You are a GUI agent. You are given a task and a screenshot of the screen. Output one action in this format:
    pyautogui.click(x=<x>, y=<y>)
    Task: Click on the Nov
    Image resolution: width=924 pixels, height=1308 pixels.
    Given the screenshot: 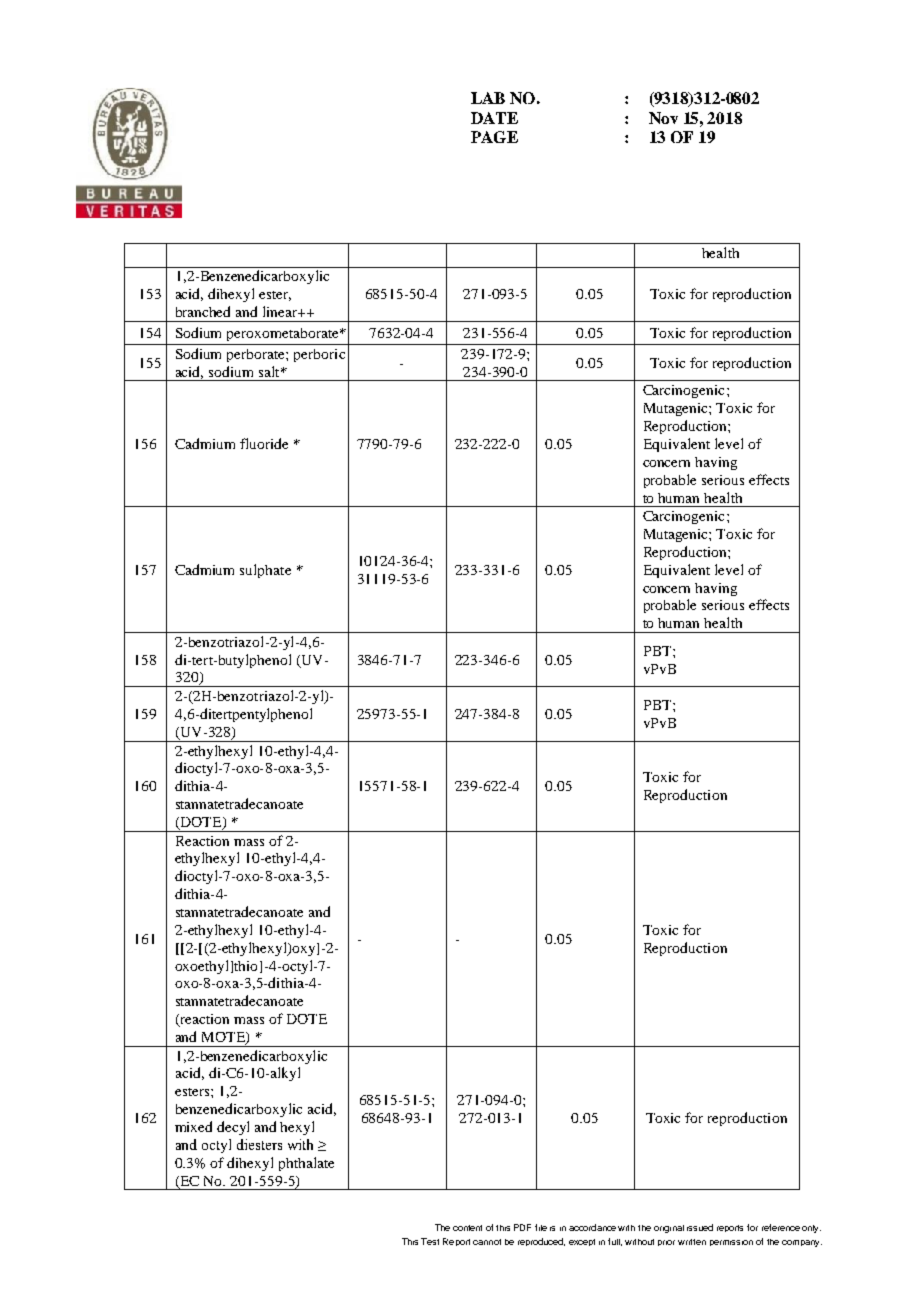 What is the action you would take?
    pyautogui.click(x=663, y=118)
